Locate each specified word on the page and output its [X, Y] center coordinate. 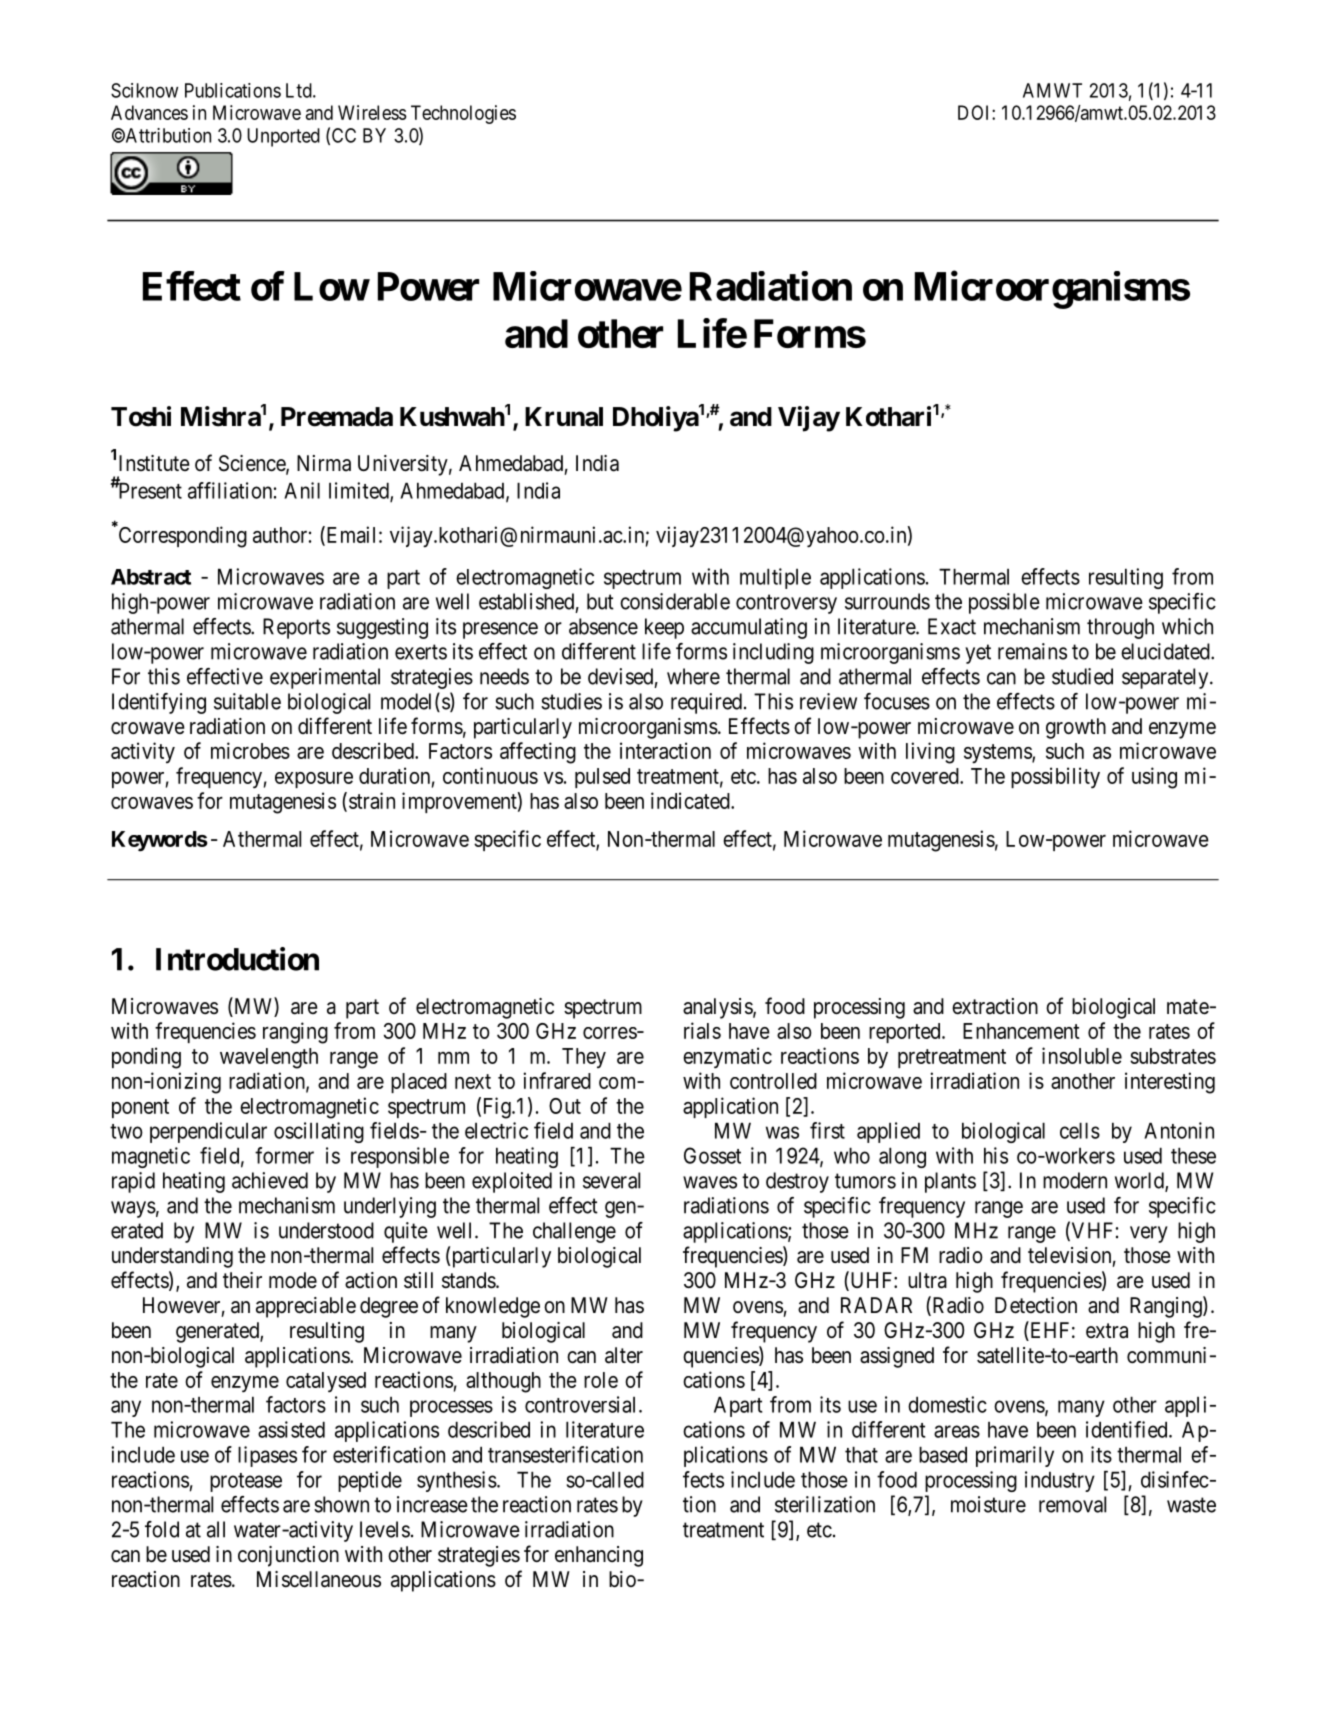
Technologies [463, 114]
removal [1072, 1504]
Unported [283, 137]
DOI [975, 112]
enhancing [599, 1556]
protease [246, 1482]
